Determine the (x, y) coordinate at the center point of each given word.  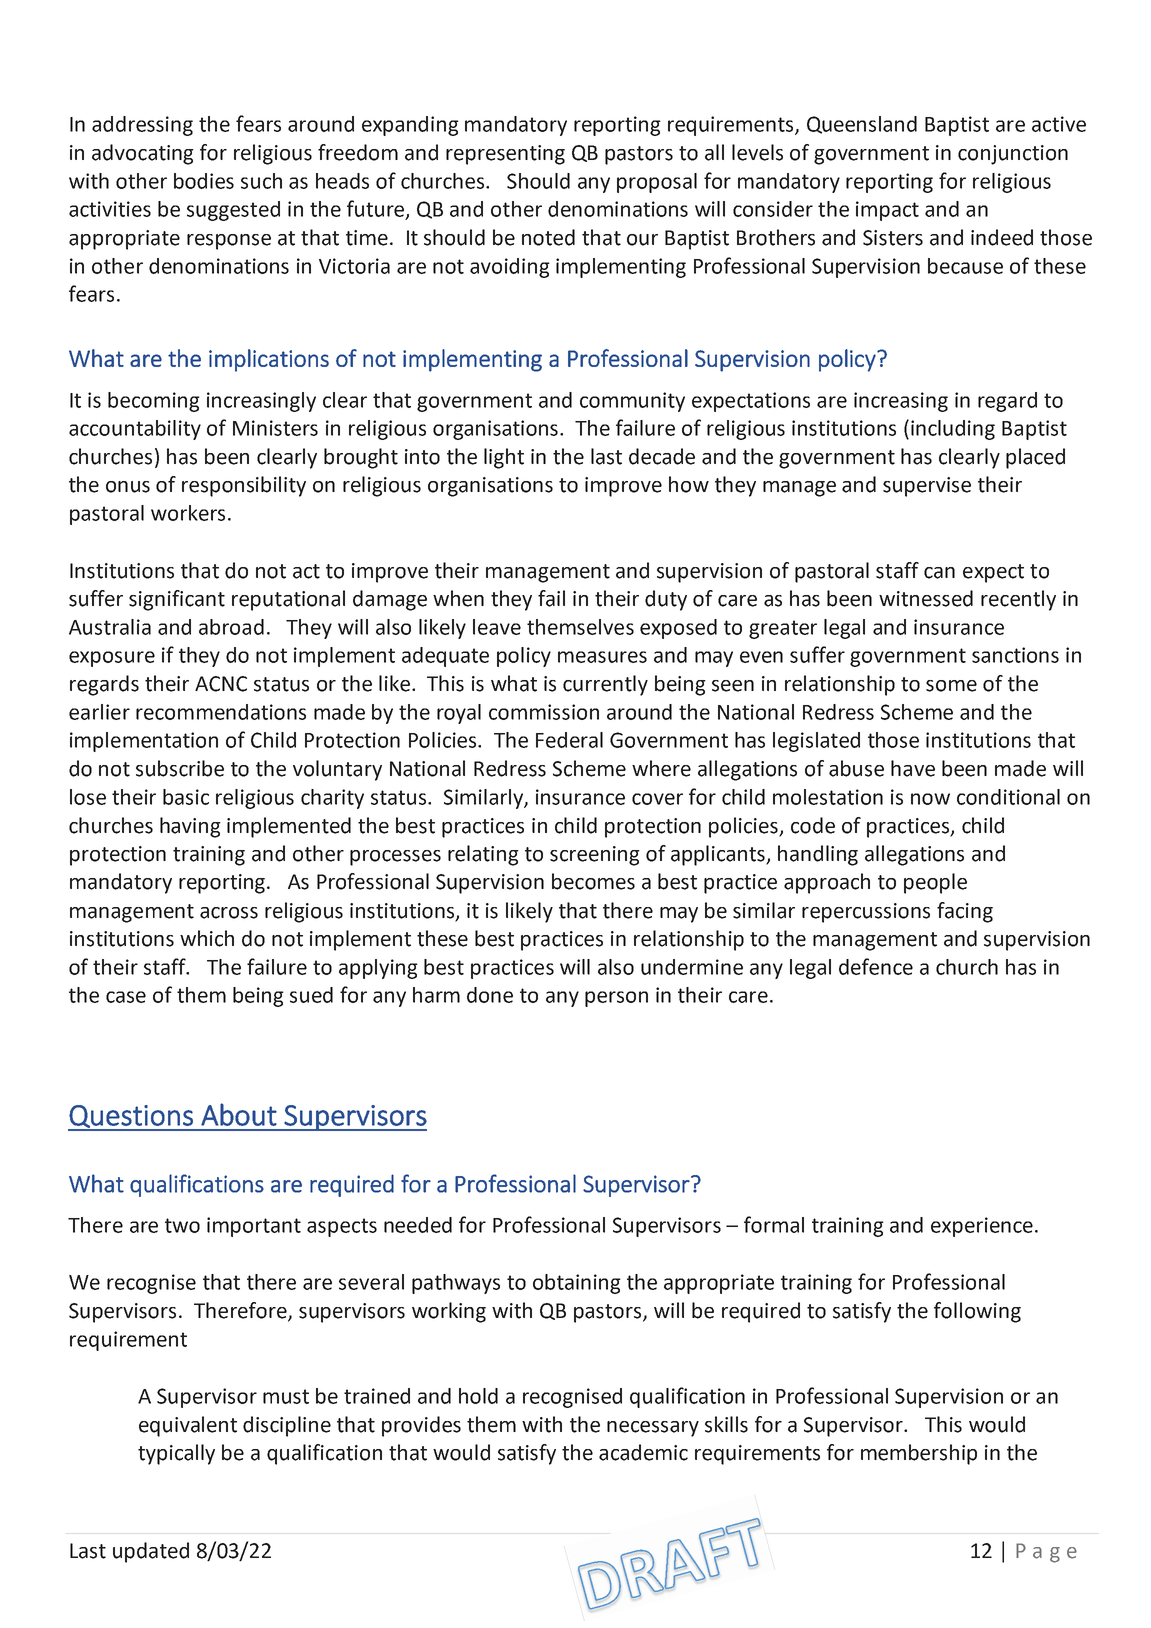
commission (544, 712)
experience (982, 1227)
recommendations (221, 712)
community (632, 402)
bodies (204, 181)
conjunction (1013, 155)
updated (151, 1552)
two (182, 1225)
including (953, 430)
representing (505, 155)
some (951, 686)
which (207, 938)
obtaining (577, 1284)
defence (876, 966)
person (616, 999)
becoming (154, 402)
